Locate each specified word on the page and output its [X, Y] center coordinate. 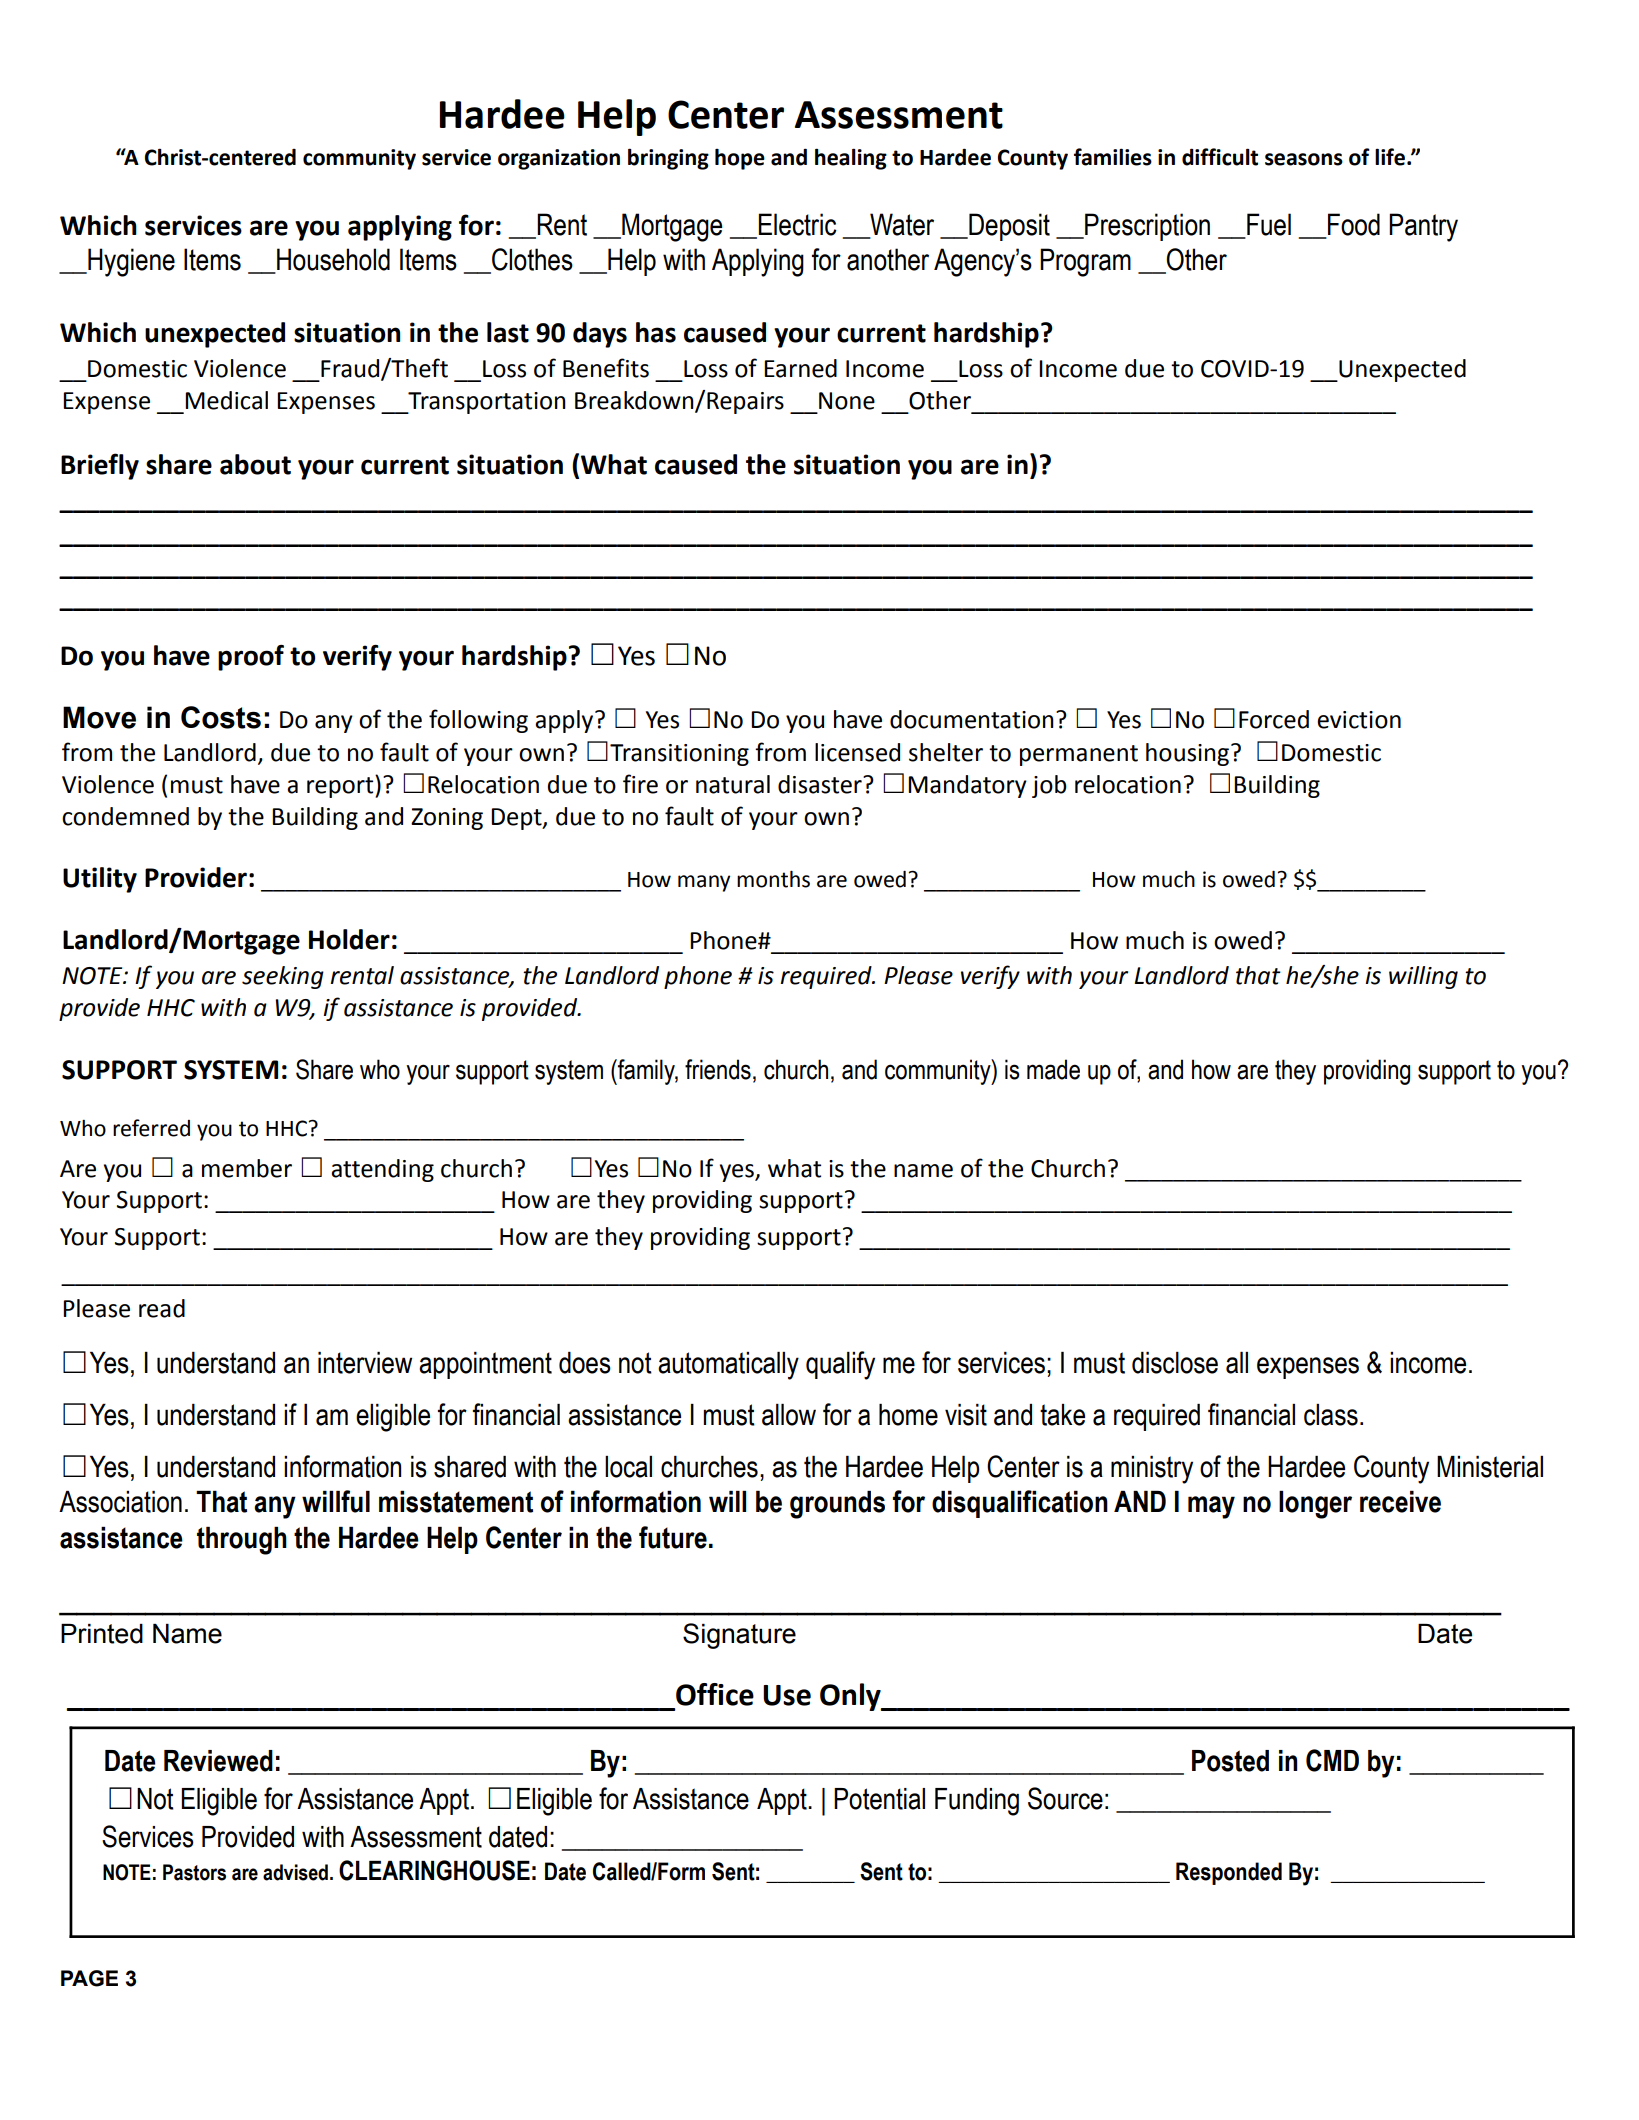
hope [740, 159]
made [1053, 1069]
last [508, 332]
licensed [857, 752]
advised [295, 1872]
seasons [1304, 159]
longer [1315, 1505]
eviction [1359, 720]
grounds [837, 1505]
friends [718, 1069]
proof [251, 658]
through [242, 1541]
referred [151, 1128]
